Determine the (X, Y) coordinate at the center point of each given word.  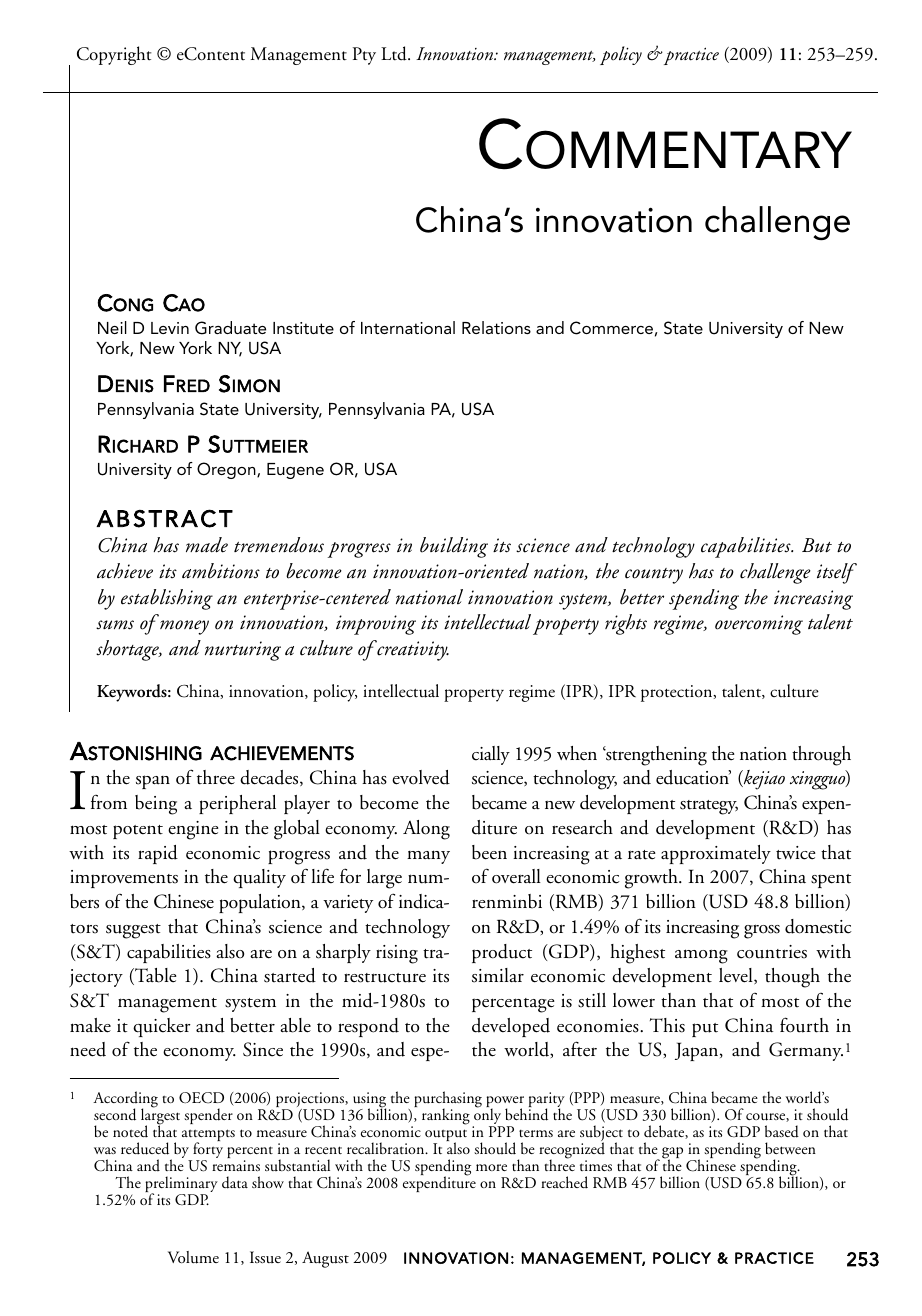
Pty (364, 56)
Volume (193, 1257)
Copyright (114, 55)
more (491, 1167)
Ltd (395, 53)
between (790, 1148)
